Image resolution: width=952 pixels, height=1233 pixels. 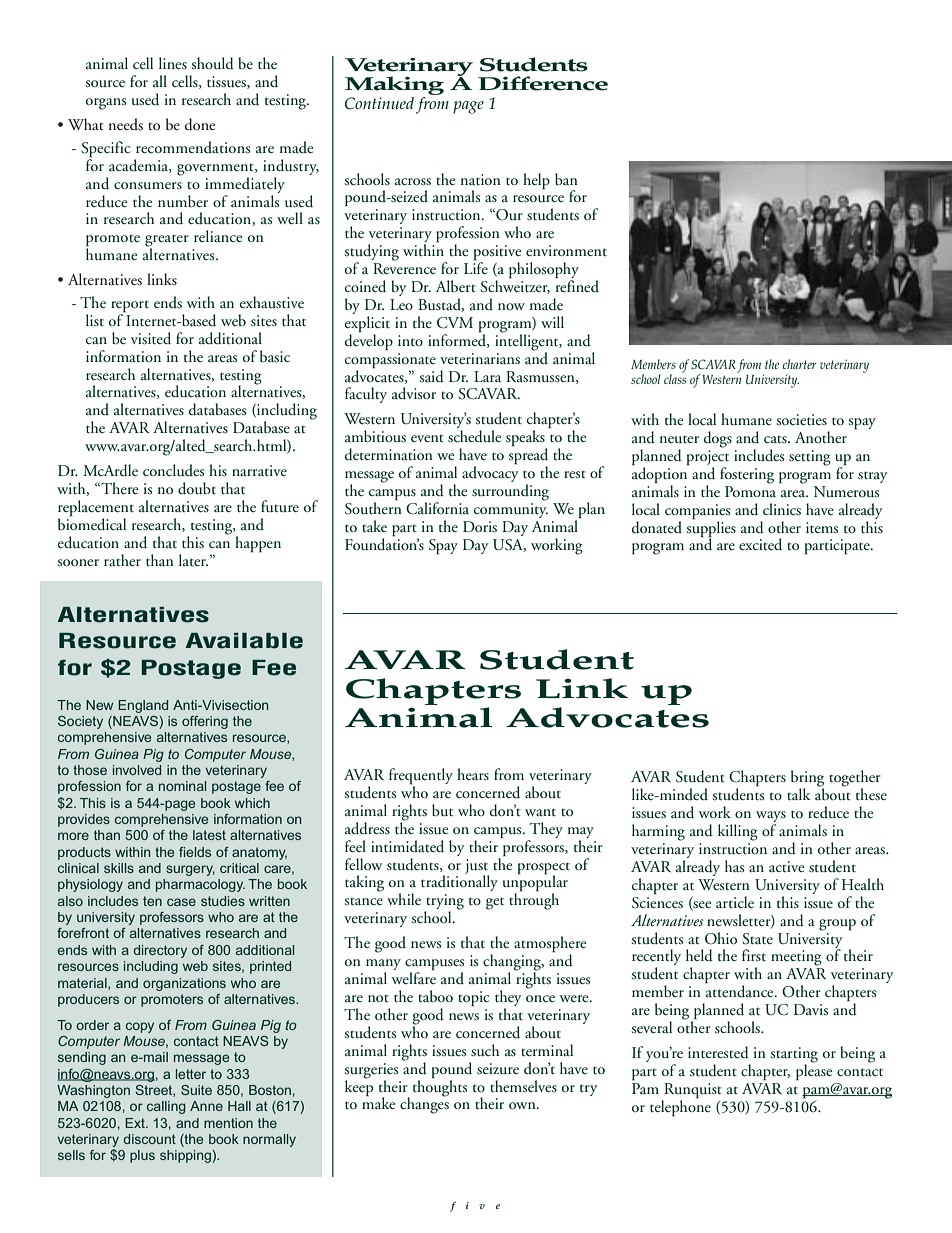 I want to click on excited, so click(x=760, y=544).
